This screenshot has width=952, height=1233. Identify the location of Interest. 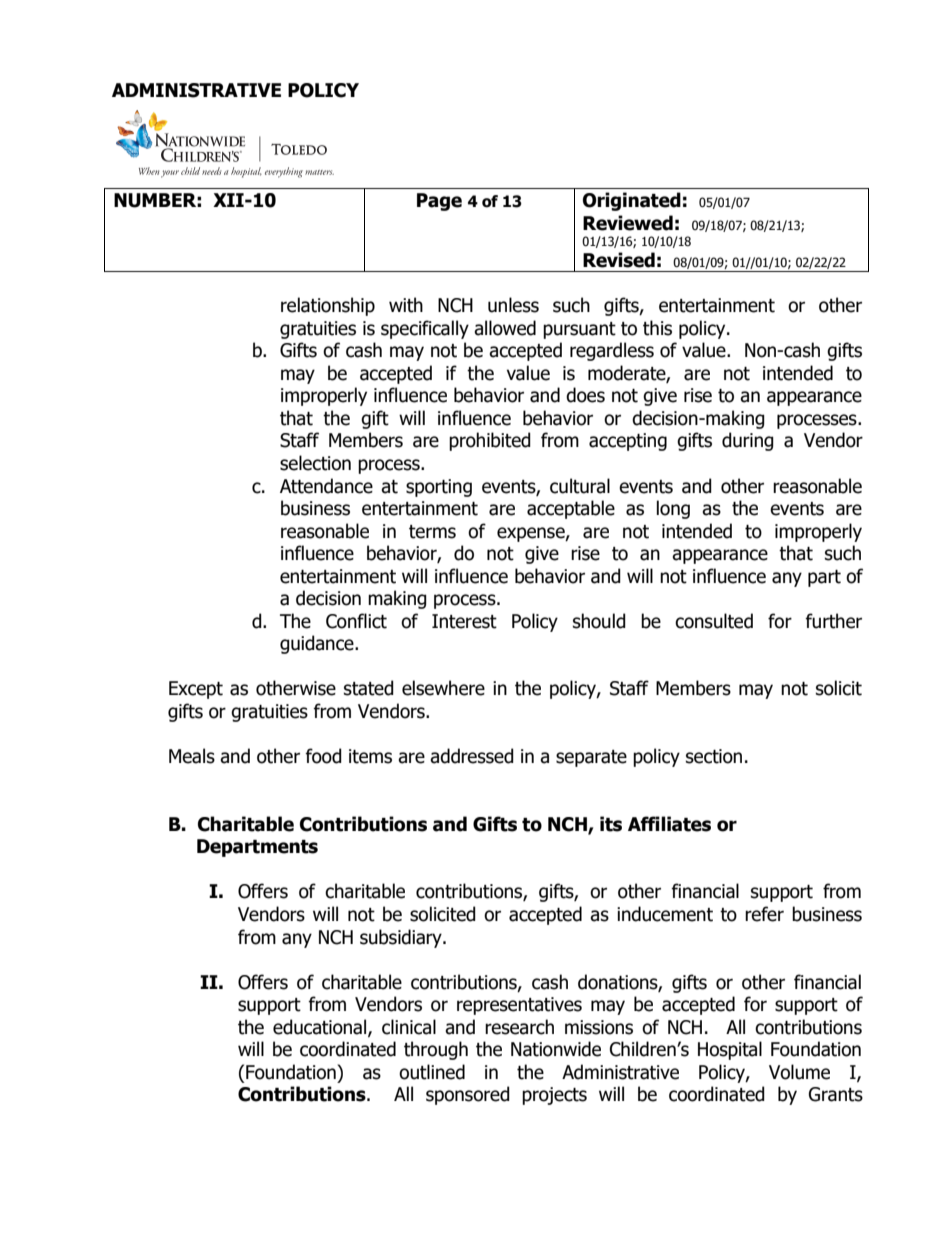
(464, 621).
